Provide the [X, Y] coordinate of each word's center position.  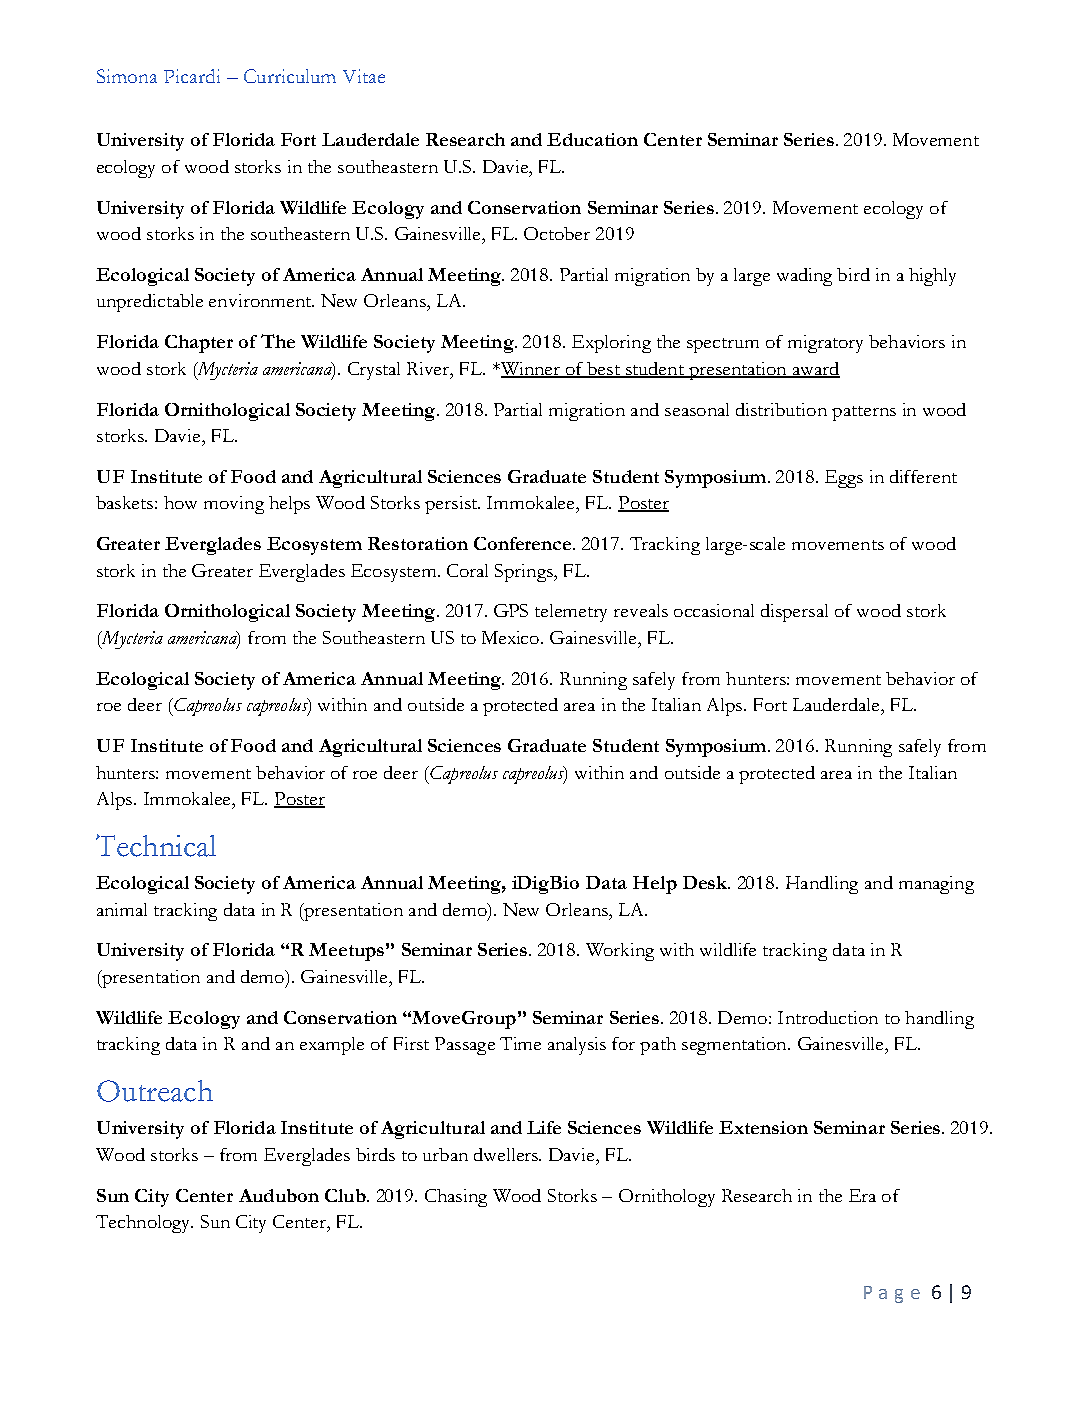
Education [592, 139]
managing [936, 885]
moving [234, 505]
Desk [706, 882]
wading [804, 277]
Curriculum [290, 76]
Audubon [279, 1195]
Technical [156, 845]
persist [452, 505]
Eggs [844, 479]
